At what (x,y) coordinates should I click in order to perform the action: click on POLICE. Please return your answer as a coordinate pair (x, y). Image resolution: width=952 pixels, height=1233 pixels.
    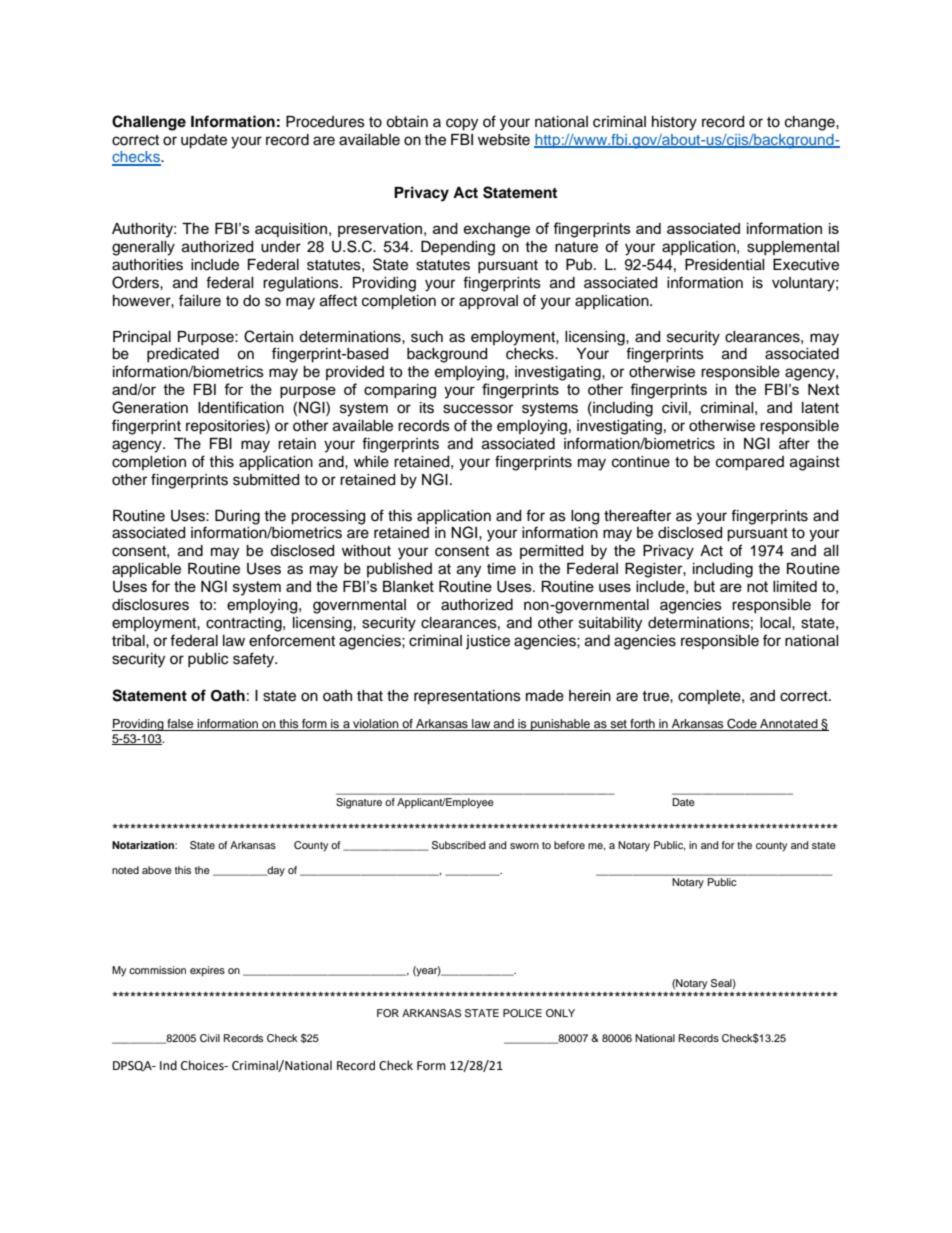
    Looking at the image, I should click on (522, 1013).
